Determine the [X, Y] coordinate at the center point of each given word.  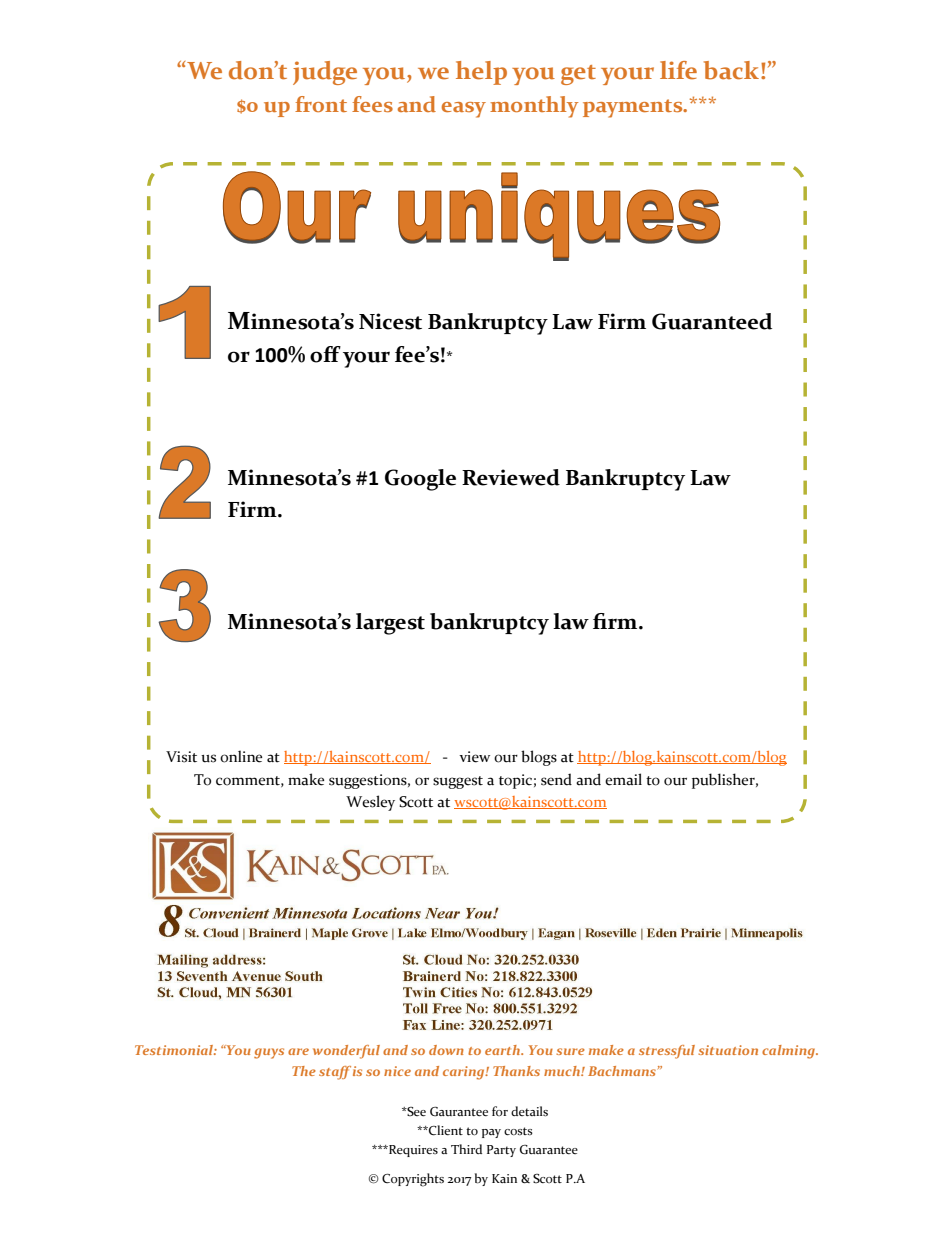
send [556, 779]
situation [728, 1050]
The [304, 1071]
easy [464, 110]
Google [420, 480]
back [733, 70]
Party [501, 1151]
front [321, 104]
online [241, 756]
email [623, 779]
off [325, 354]
